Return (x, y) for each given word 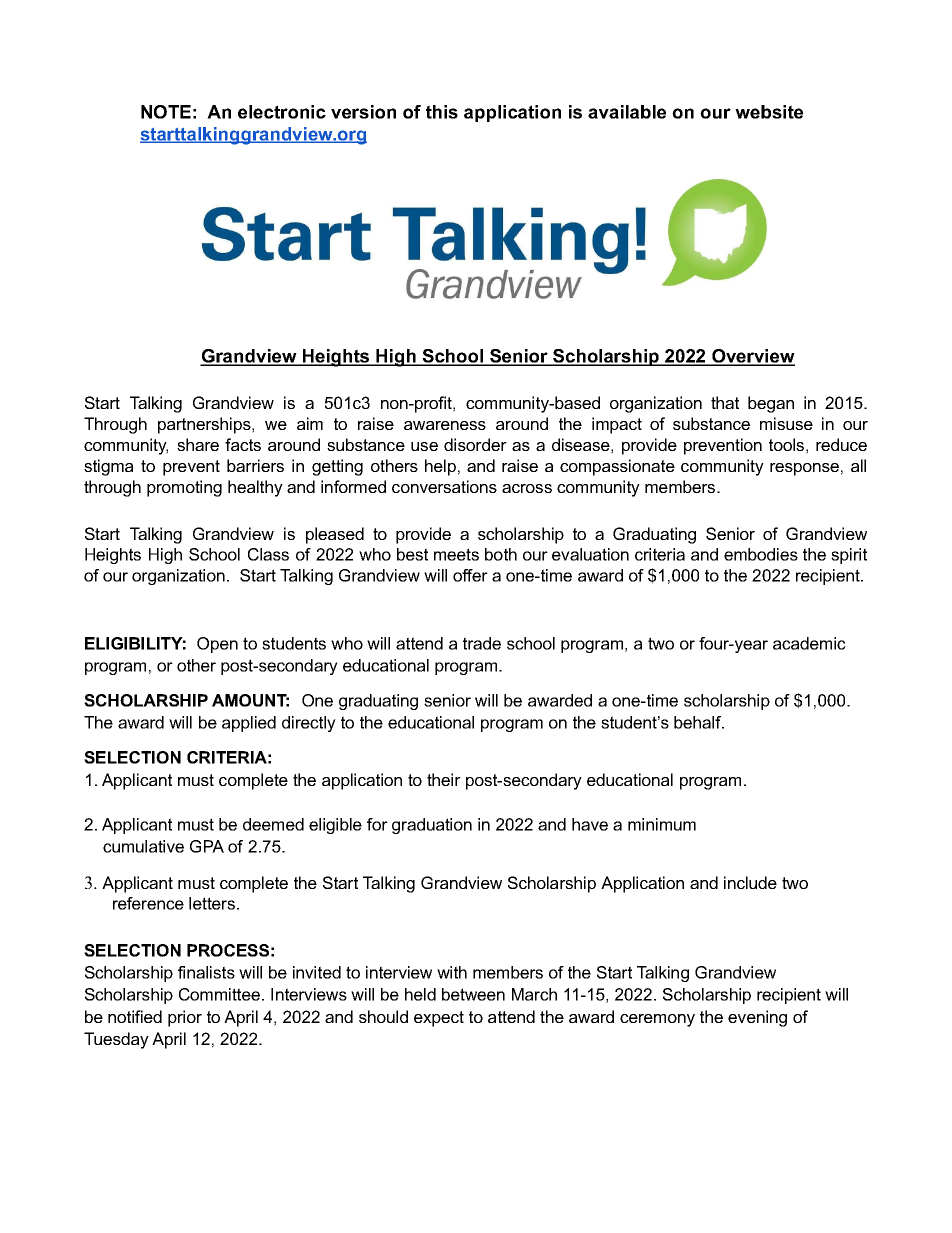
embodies (761, 554)
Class (268, 554)
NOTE (166, 112)
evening (757, 1018)
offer (470, 575)
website (769, 112)
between (473, 994)
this (442, 112)
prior (185, 1018)
